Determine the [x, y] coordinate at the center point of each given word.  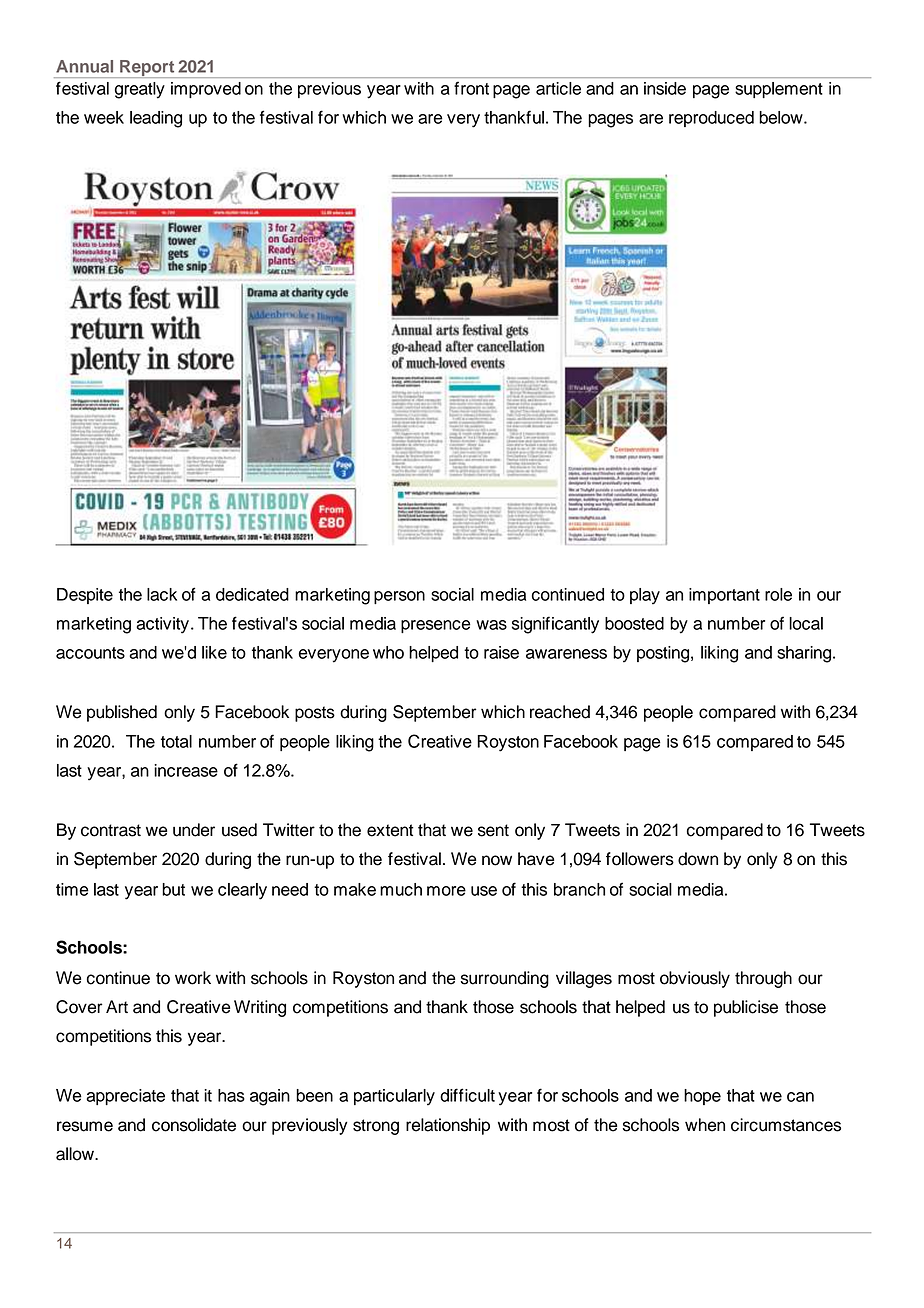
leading [156, 119]
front [471, 88]
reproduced [711, 119]
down [698, 859]
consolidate [194, 1125]
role [778, 594]
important [724, 596]
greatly [140, 90]
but [173, 889]
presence [436, 626]
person [399, 597]
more [446, 891]
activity [162, 625]
